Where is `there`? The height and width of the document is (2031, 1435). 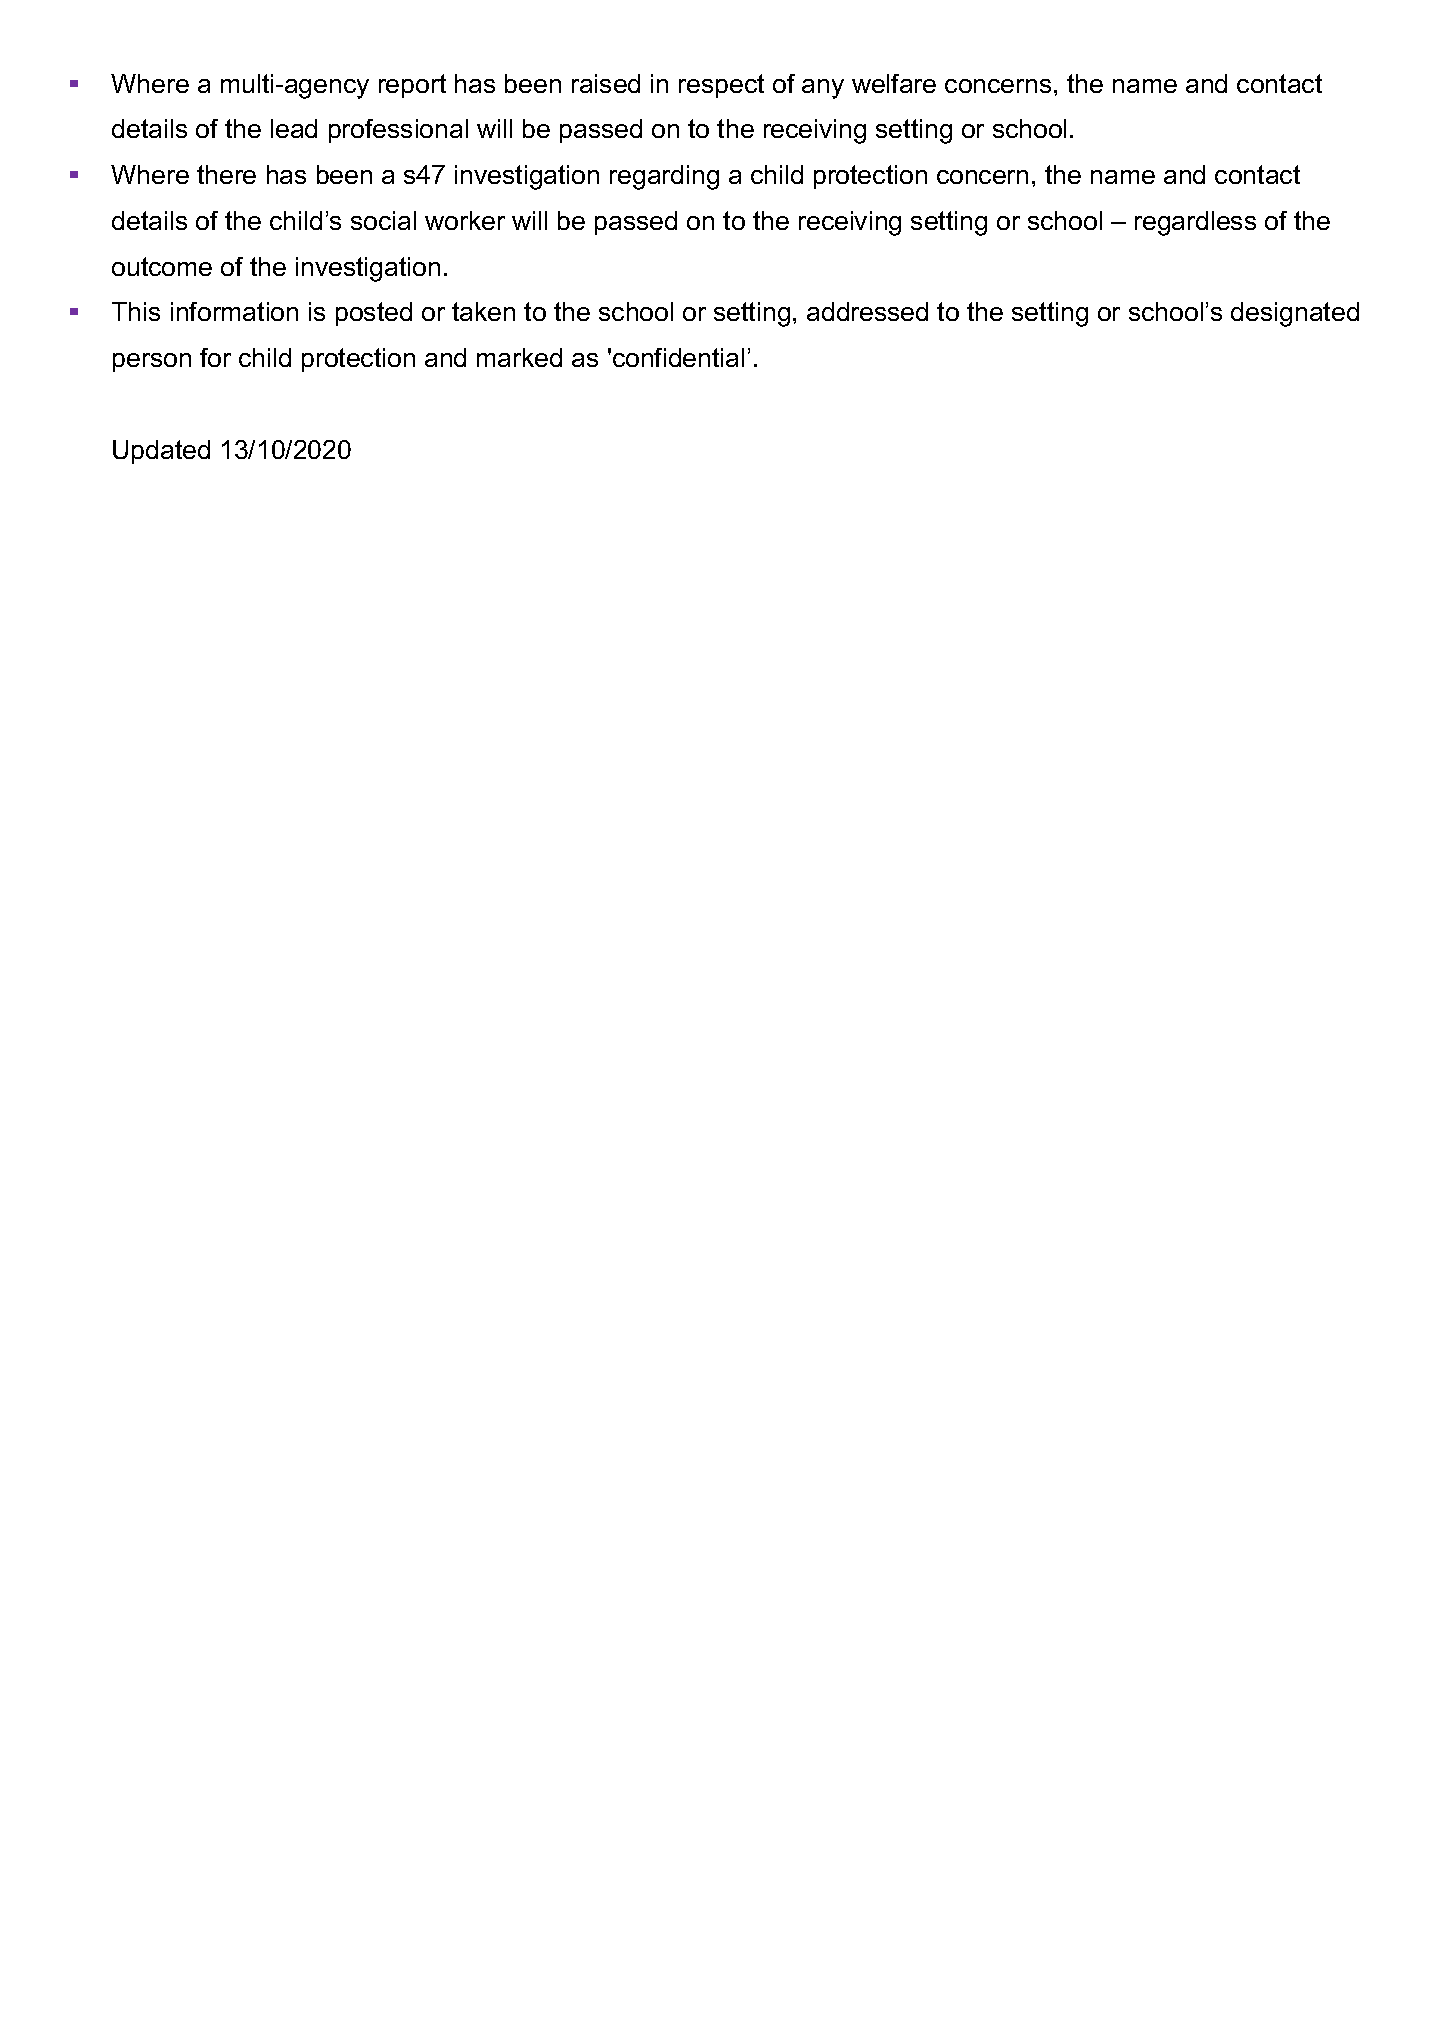 there is located at coordinates (226, 174).
